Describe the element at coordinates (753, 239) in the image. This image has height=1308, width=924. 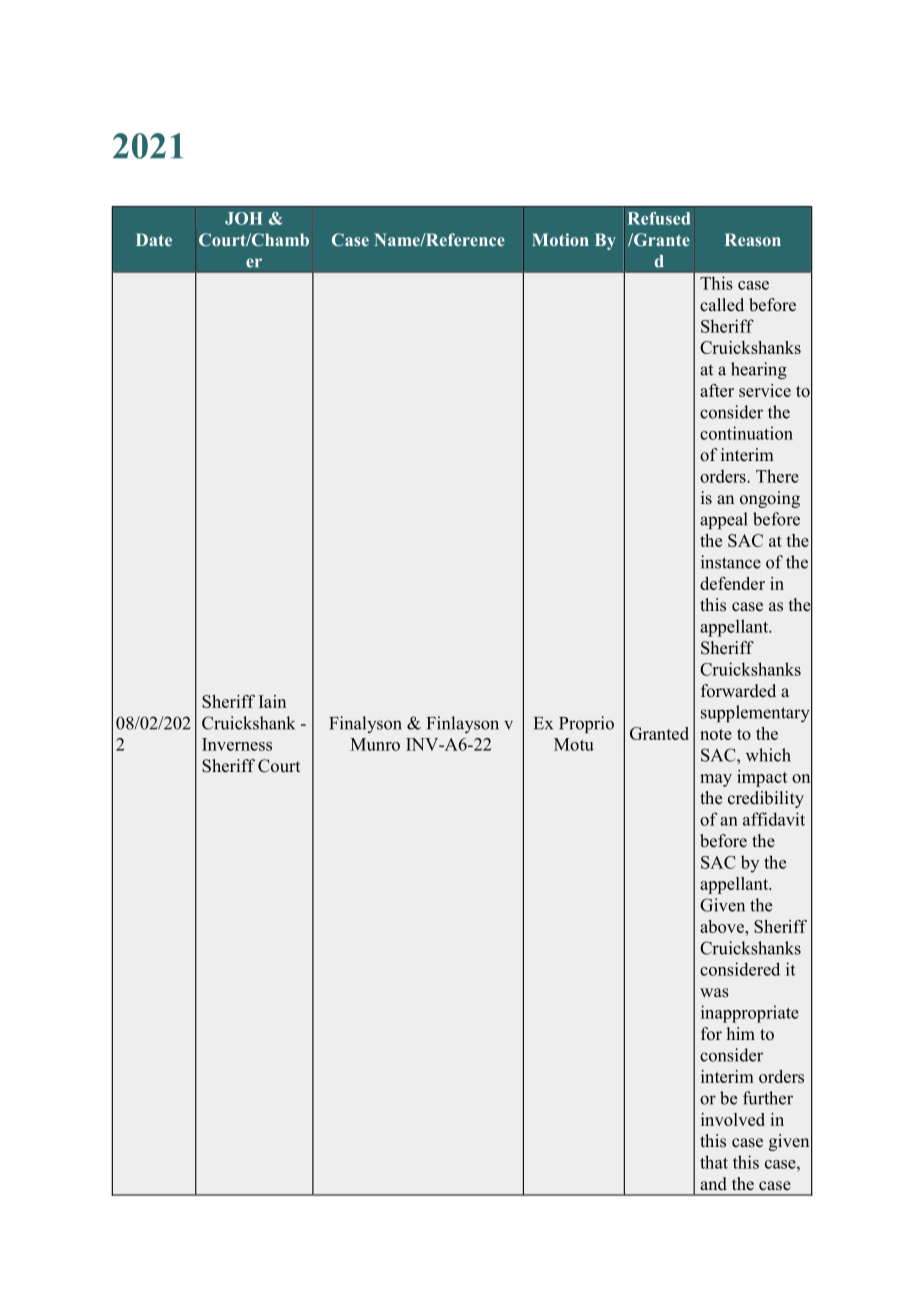
I see `Reason` at that location.
